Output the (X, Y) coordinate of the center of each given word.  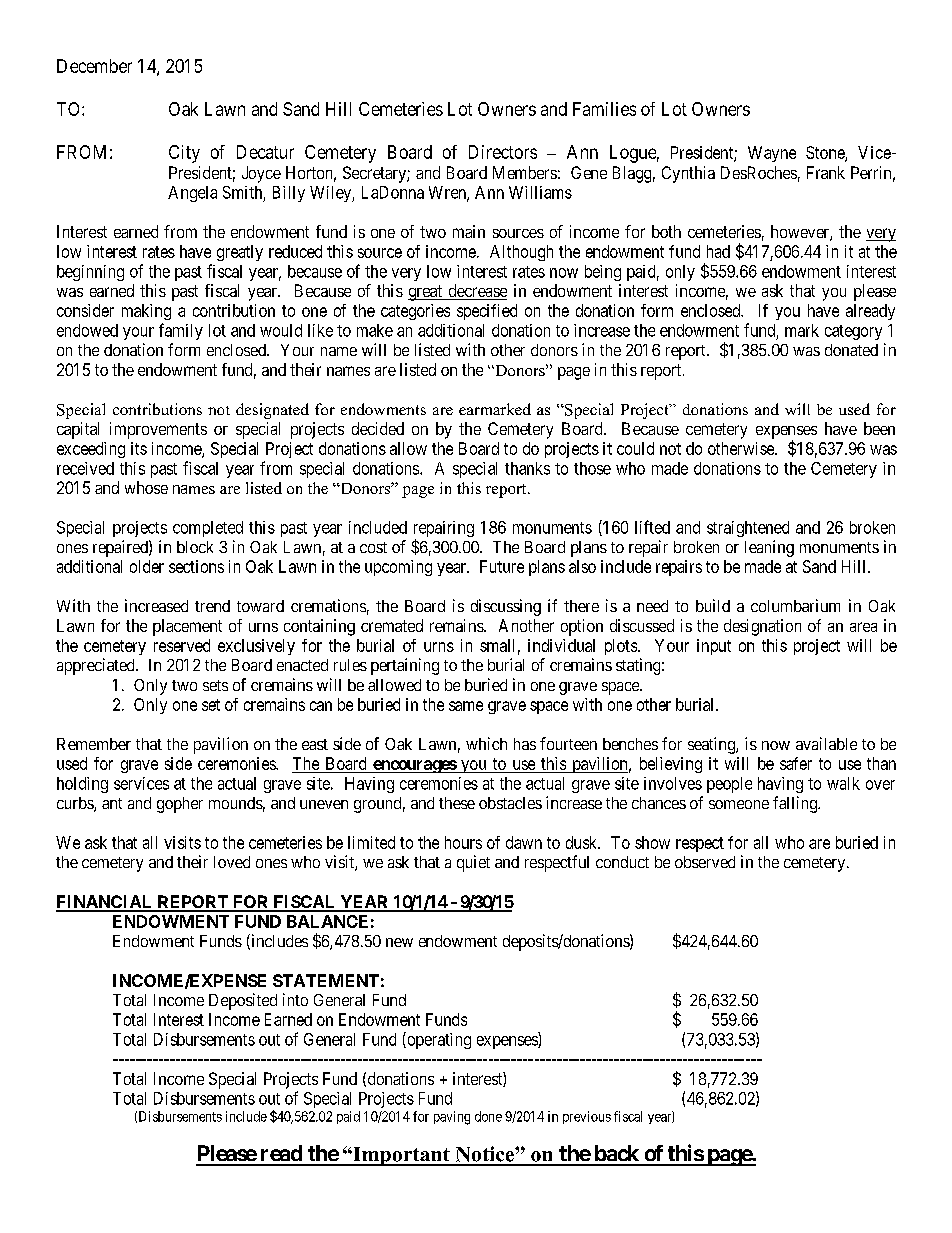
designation (762, 627)
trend (212, 606)
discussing (506, 607)
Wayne (772, 154)
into (295, 999)
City (184, 154)
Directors (503, 152)
